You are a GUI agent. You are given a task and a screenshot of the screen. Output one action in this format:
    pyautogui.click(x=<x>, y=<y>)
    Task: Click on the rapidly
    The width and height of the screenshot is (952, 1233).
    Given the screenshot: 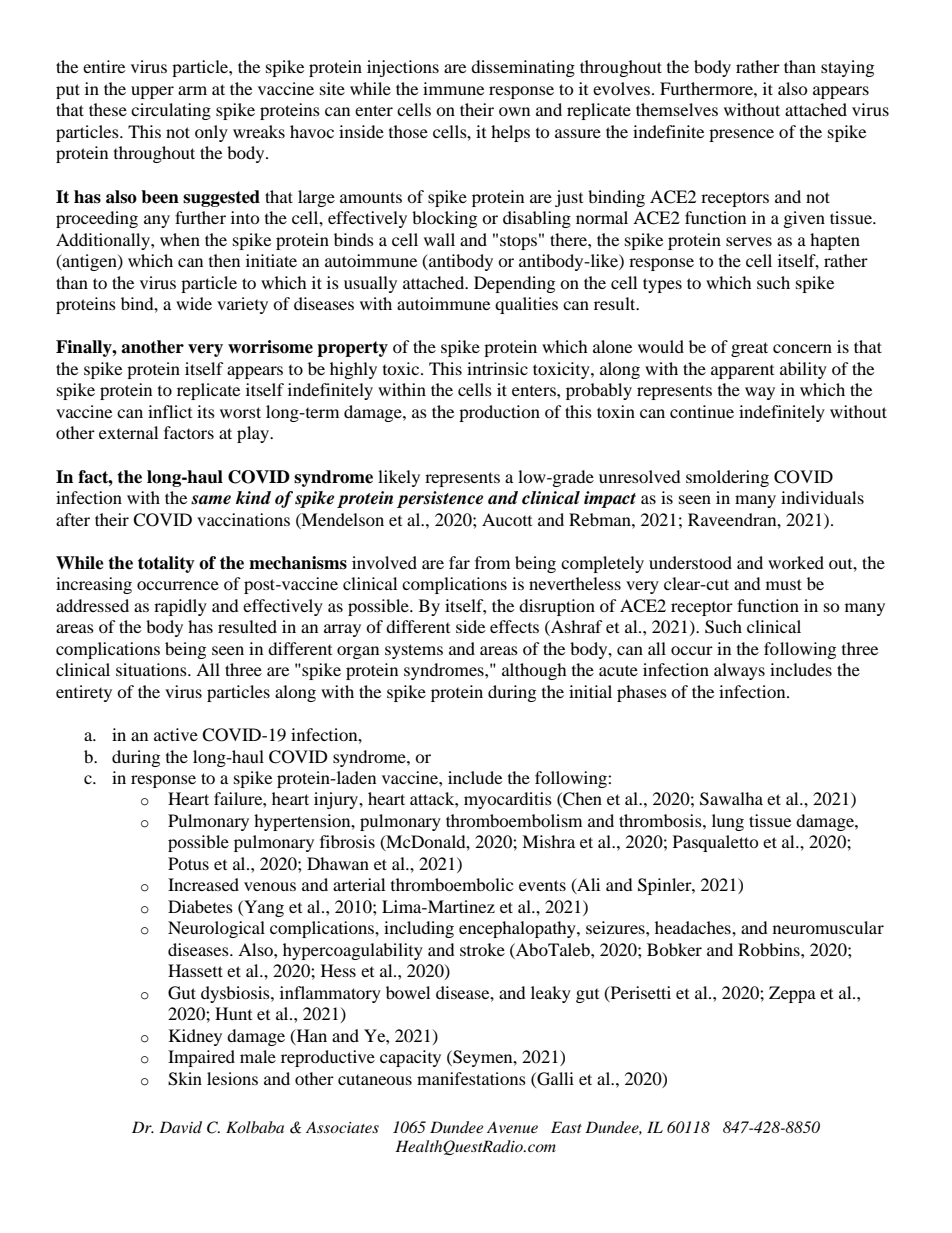 What is the action you would take?
    pyautogui.click(x=180, y=607)
